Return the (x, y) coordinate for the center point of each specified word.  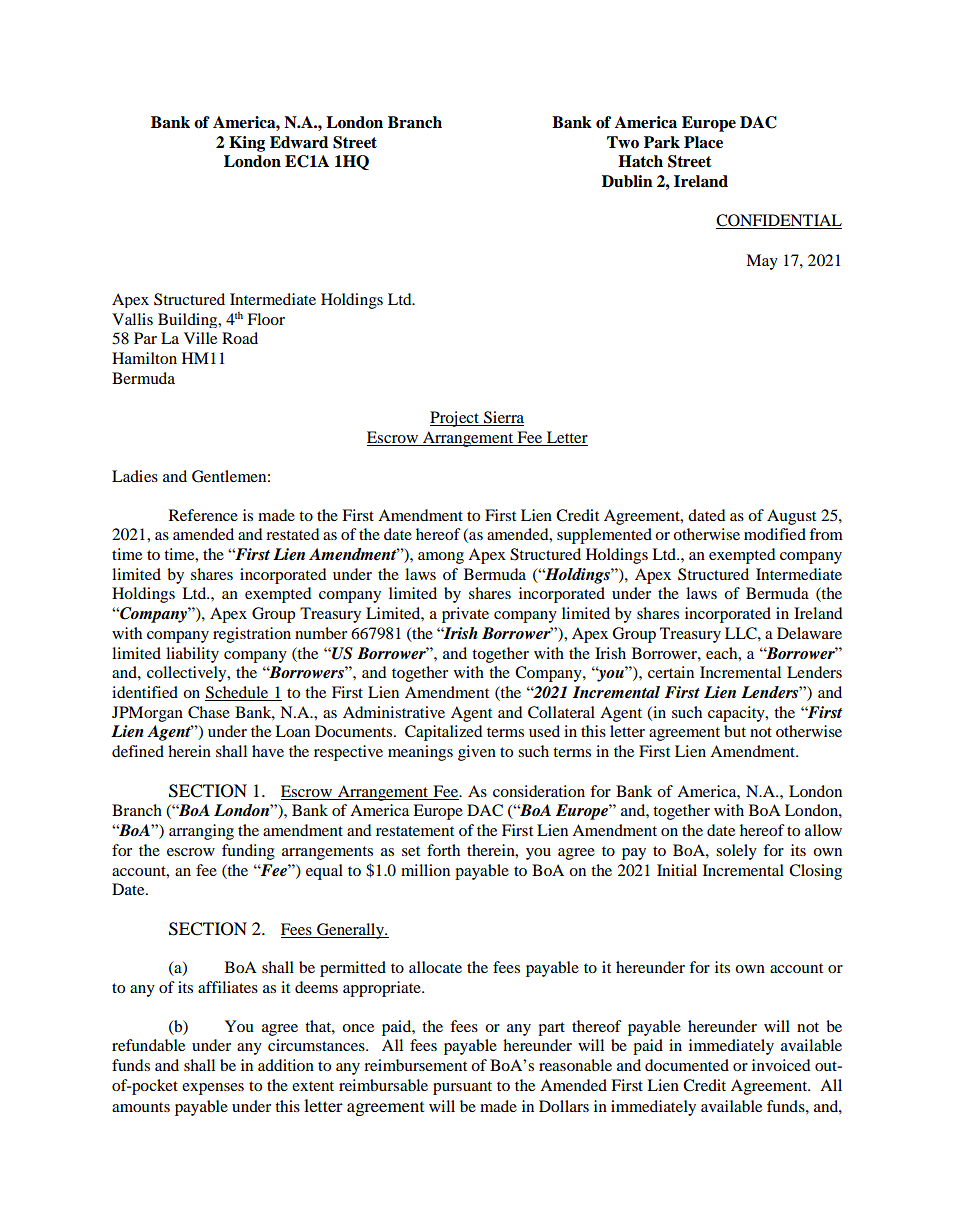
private (465, 615)
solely (736, 852)
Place (703, 142)
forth (443, 850)
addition (286, 1065)
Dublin (627, 181)
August (791, 517)
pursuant (462, 1088)
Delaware (809, 633)
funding (248, 852)
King (247, 144)
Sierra (503, 418)
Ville (200, 338)
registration (252, 635)
